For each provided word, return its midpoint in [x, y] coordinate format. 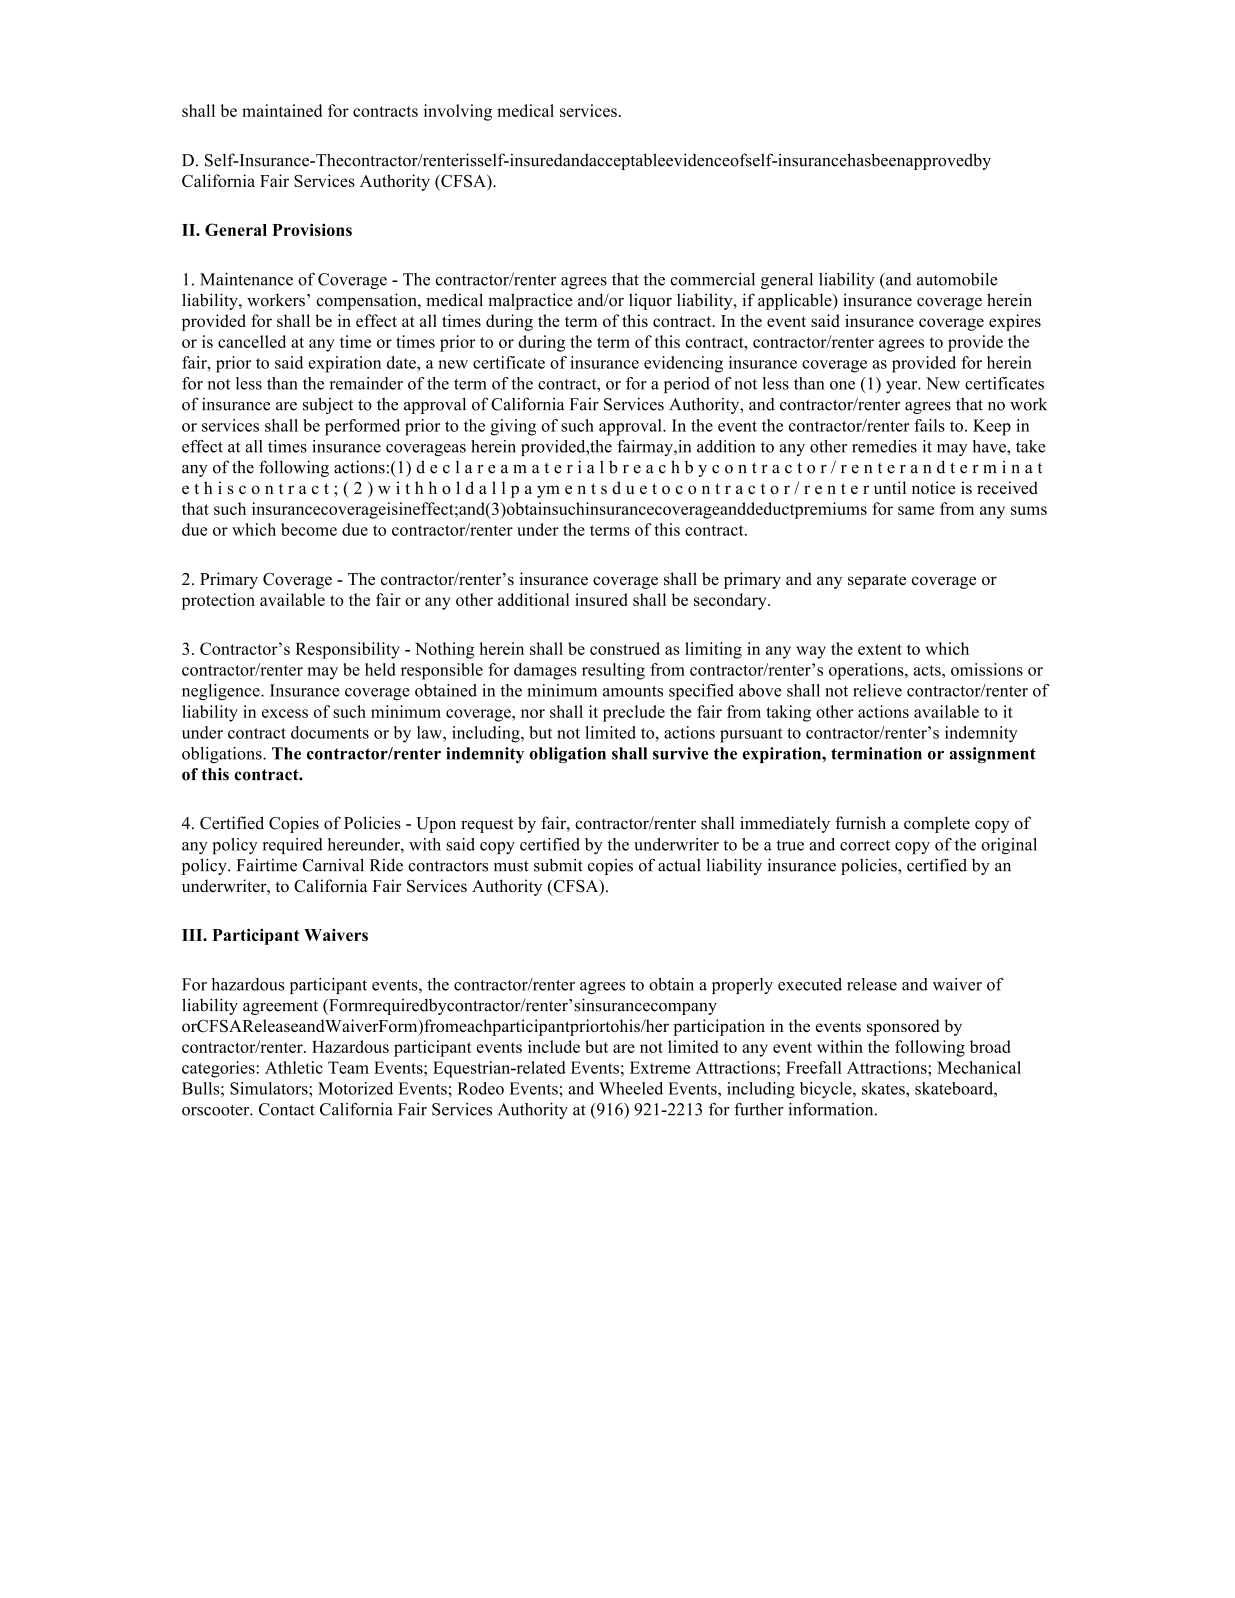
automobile [957, 279]
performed [362, 427]
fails [929, 425]
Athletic [294, 1067]
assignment [992, 755]
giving [513, 427]
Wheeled [631, 1088]
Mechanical [979, 1067]
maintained [282, 110]
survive [681, 753]
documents [330, 732]
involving [458, 112]
